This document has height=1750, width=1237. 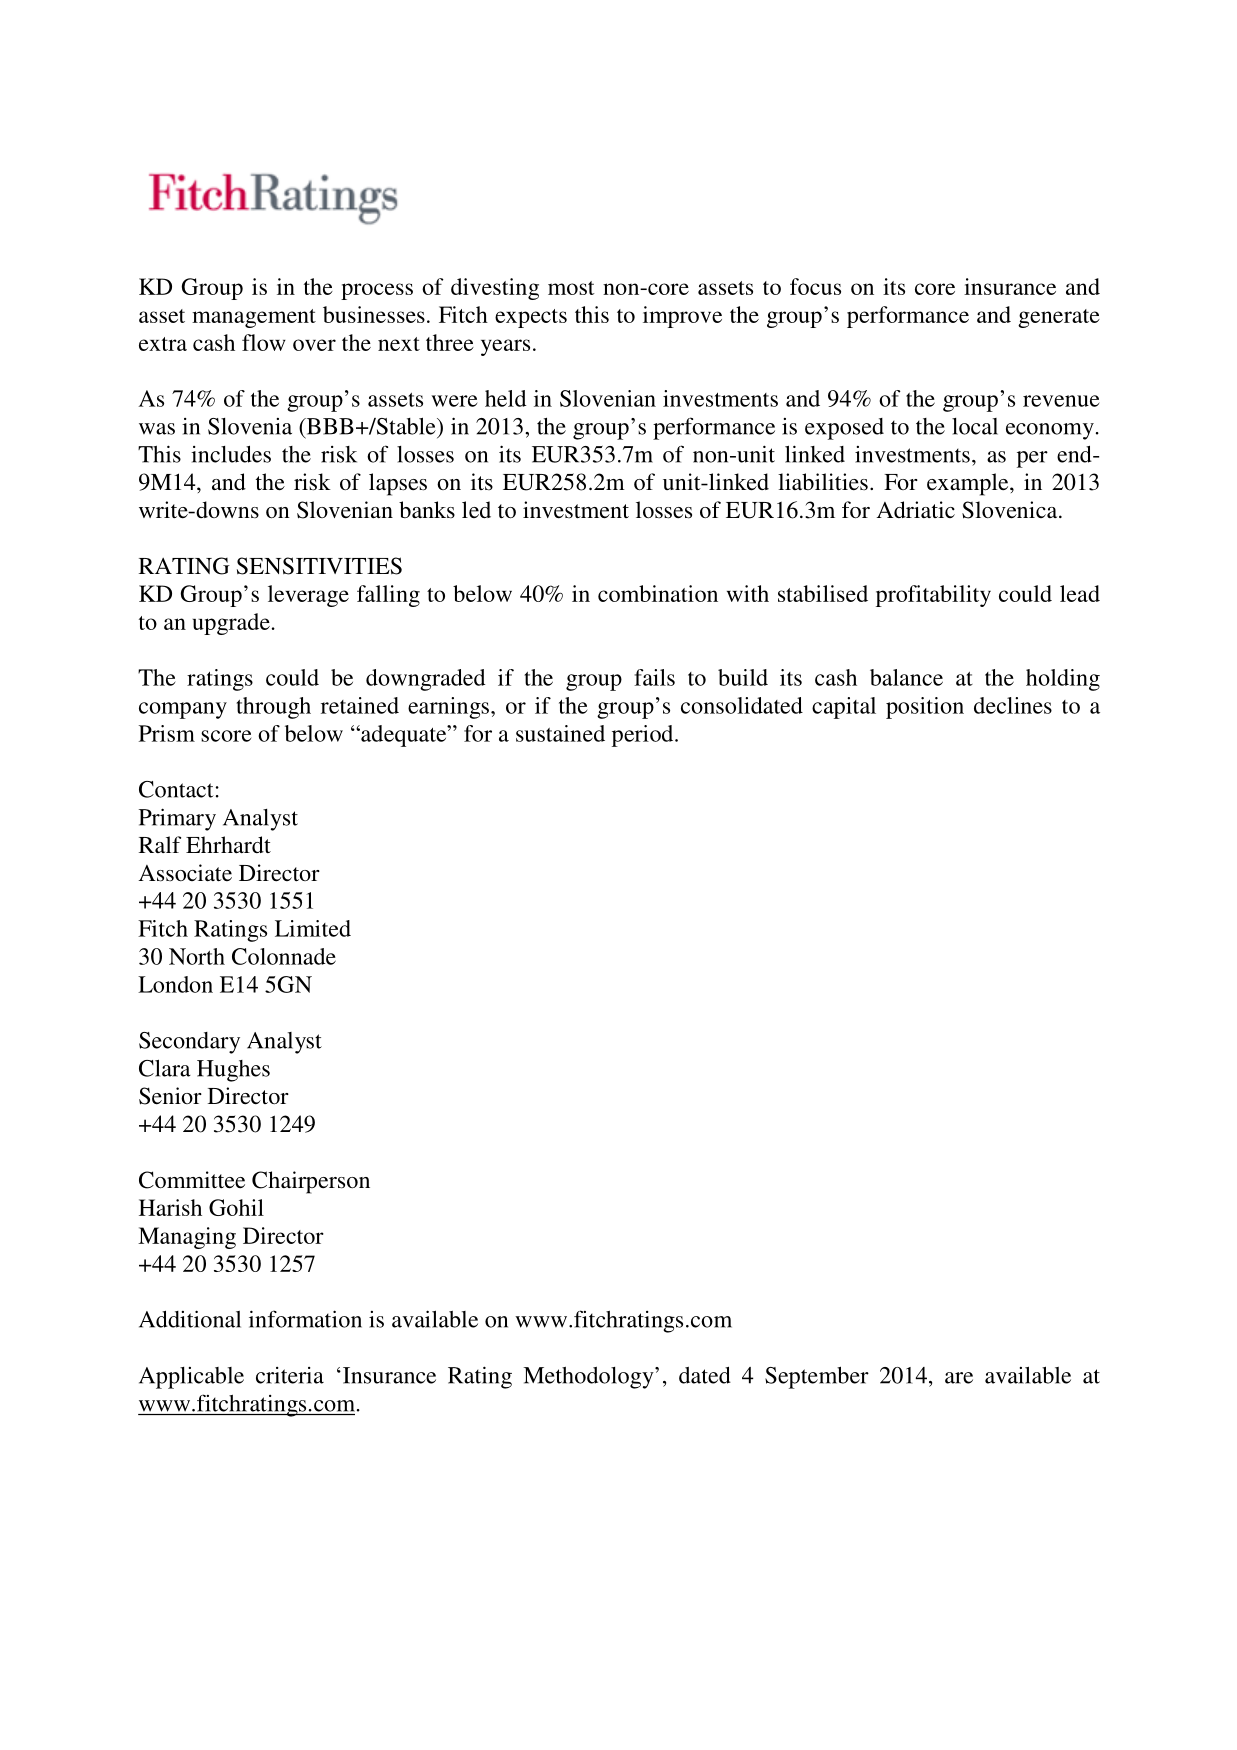 I want to click on generate, so click(x=1059, y=318).
